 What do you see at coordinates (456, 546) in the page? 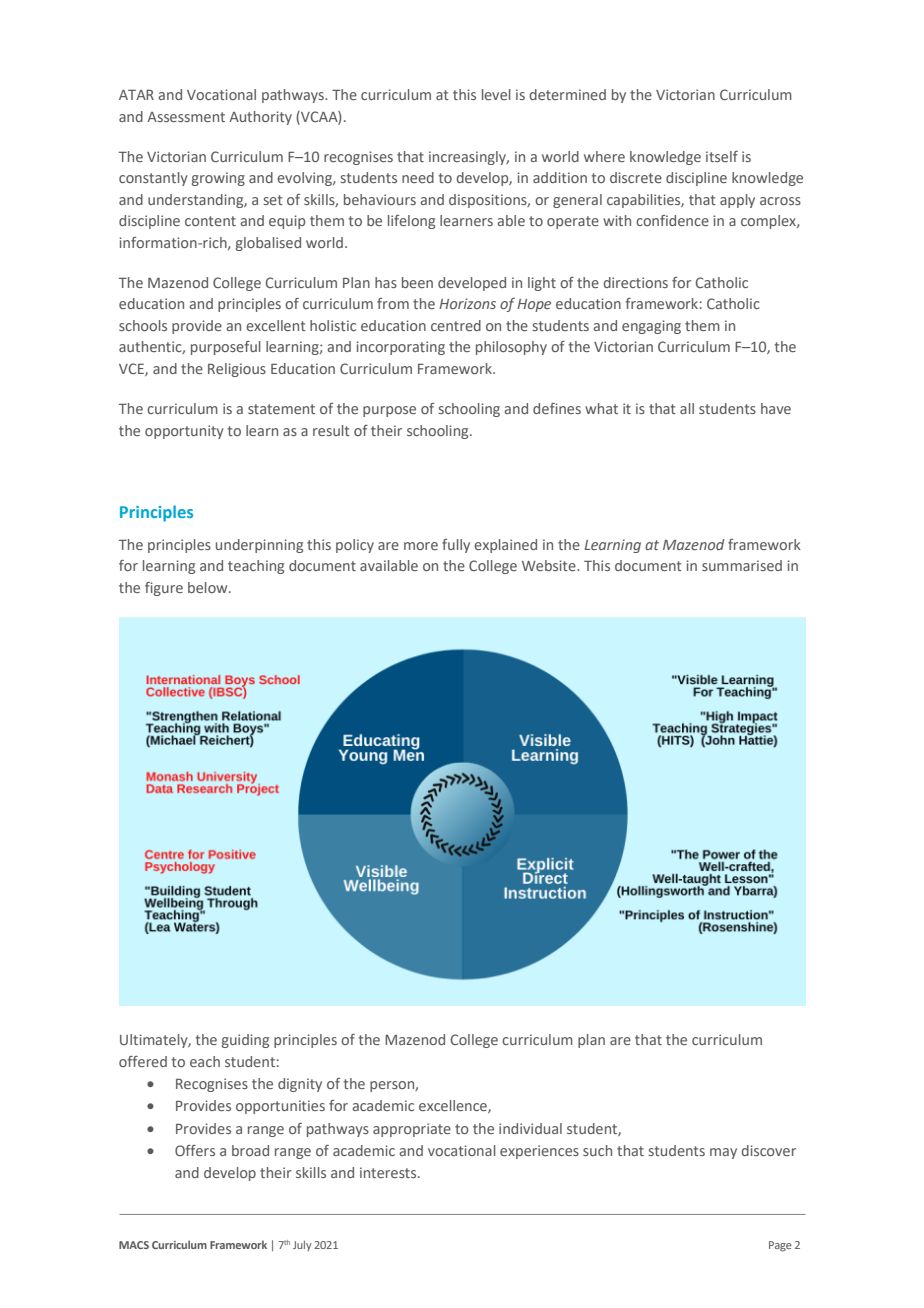
I see `fully` at bounding box center [456, 546].
